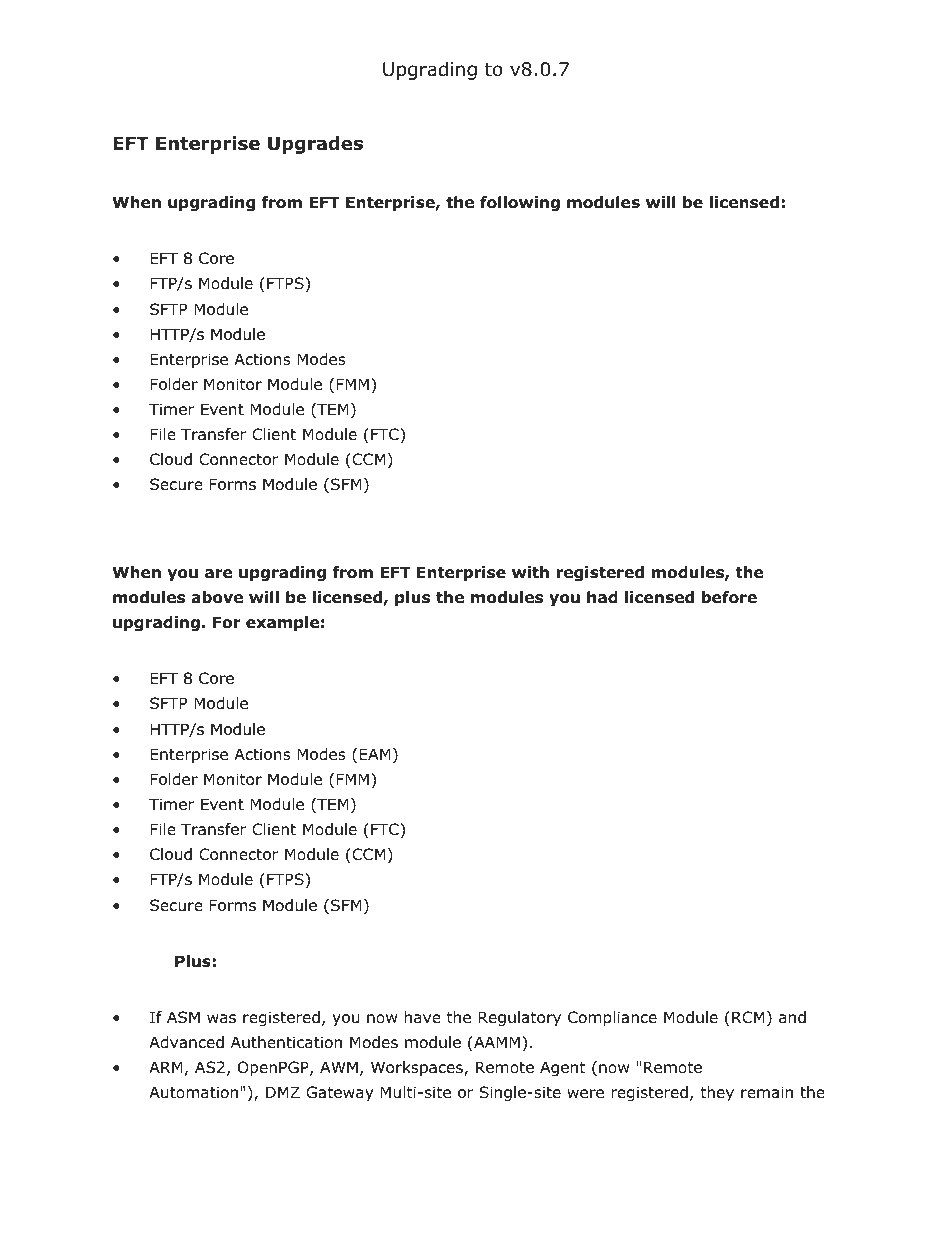 This document has width=952, height=1233. Describe the element at coordinates (729, 597) in the document. I see `before` at that location.
